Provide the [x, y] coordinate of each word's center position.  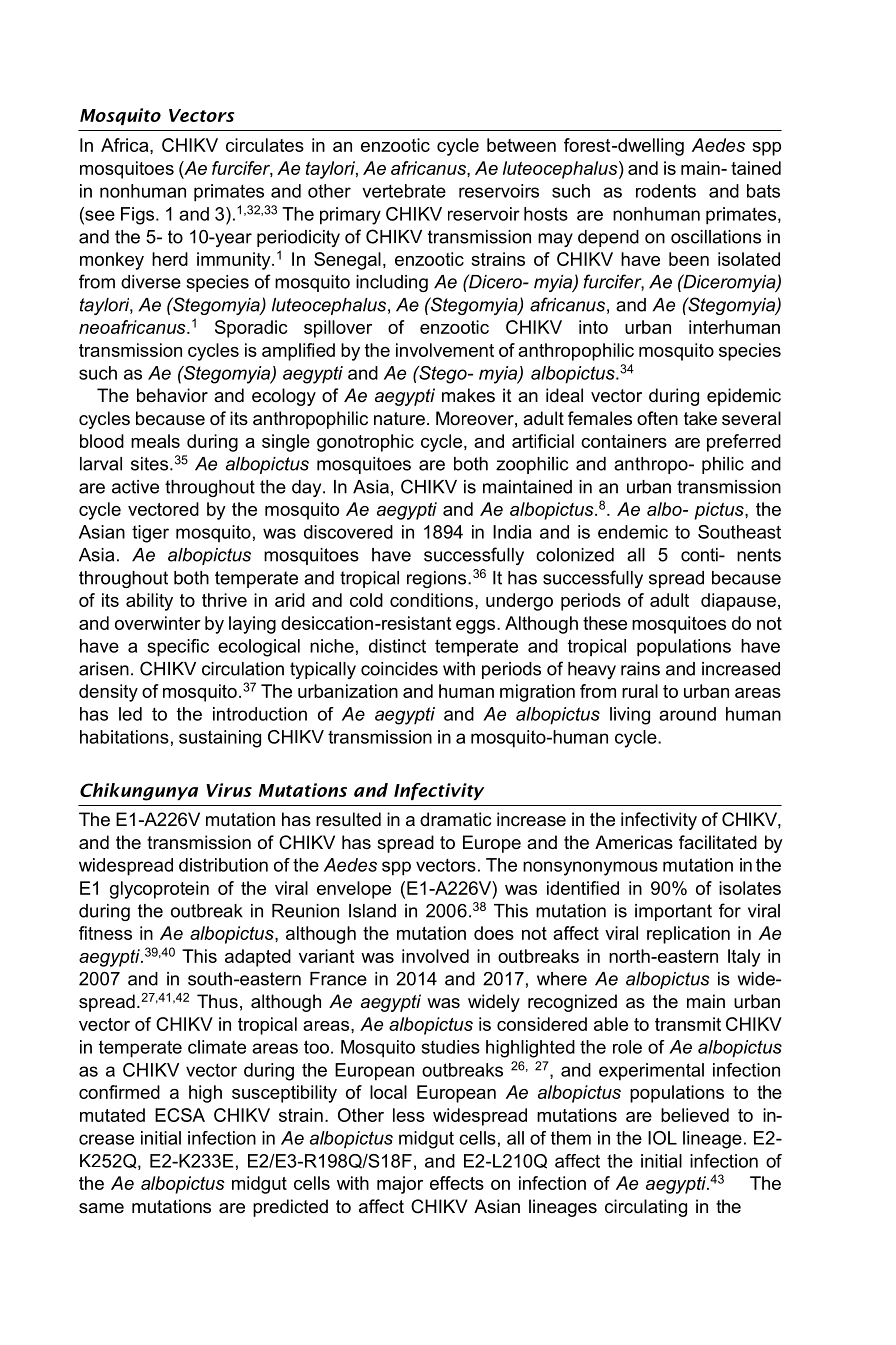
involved [435, 956]
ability [149, 602]
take [700, 418]
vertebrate [404, 191]
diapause [738, 602]
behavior [172, 395]
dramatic [455, 819]
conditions [433, 600]
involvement [445, 350]
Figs [137, 216]
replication [688, 935]
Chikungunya [139, 792]
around [687, 714]
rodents [666, 191]
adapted [258, 958]
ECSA [180, 1115]
